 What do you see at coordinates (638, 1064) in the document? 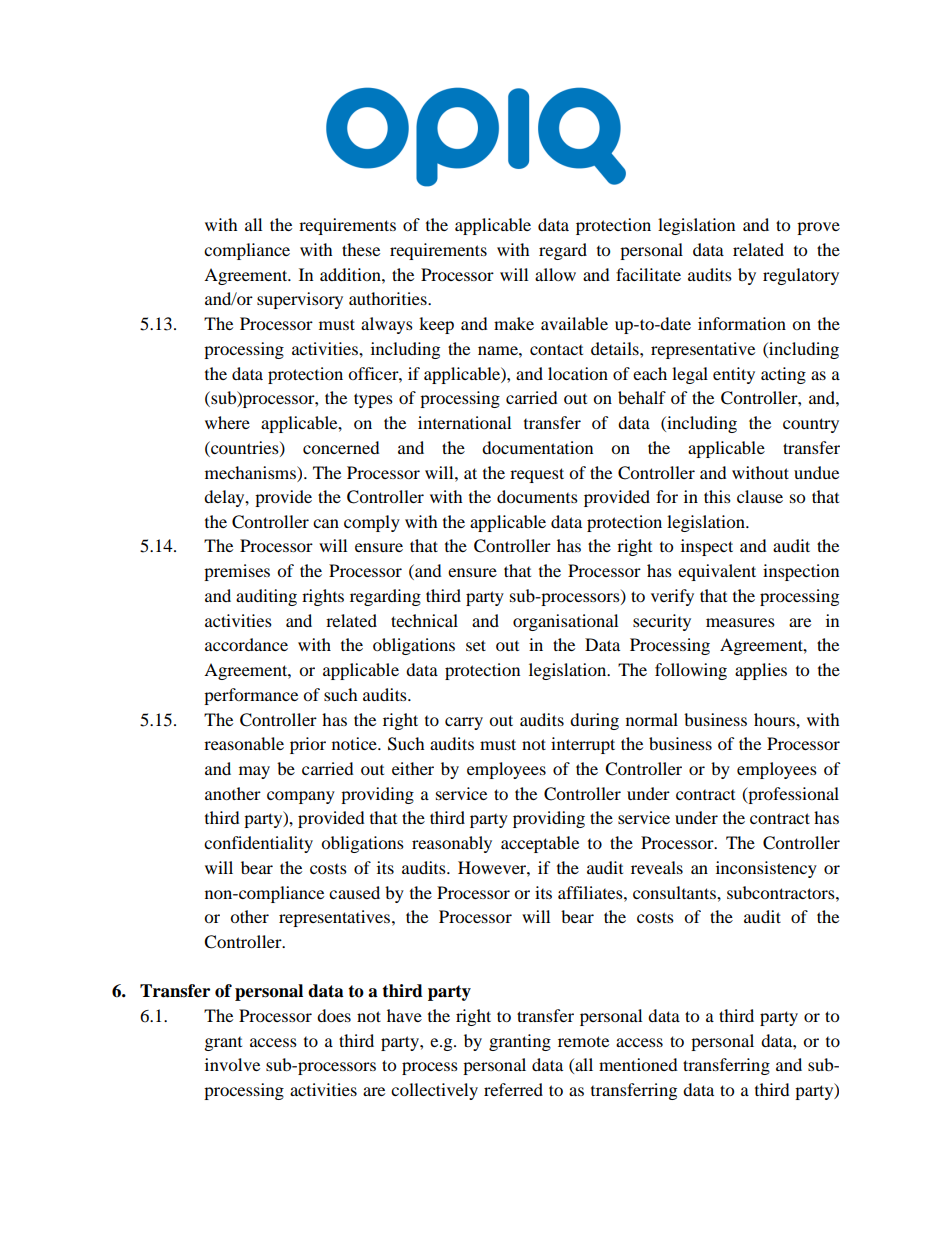
I see `mentioned` at bounding box center [638, 1064].
